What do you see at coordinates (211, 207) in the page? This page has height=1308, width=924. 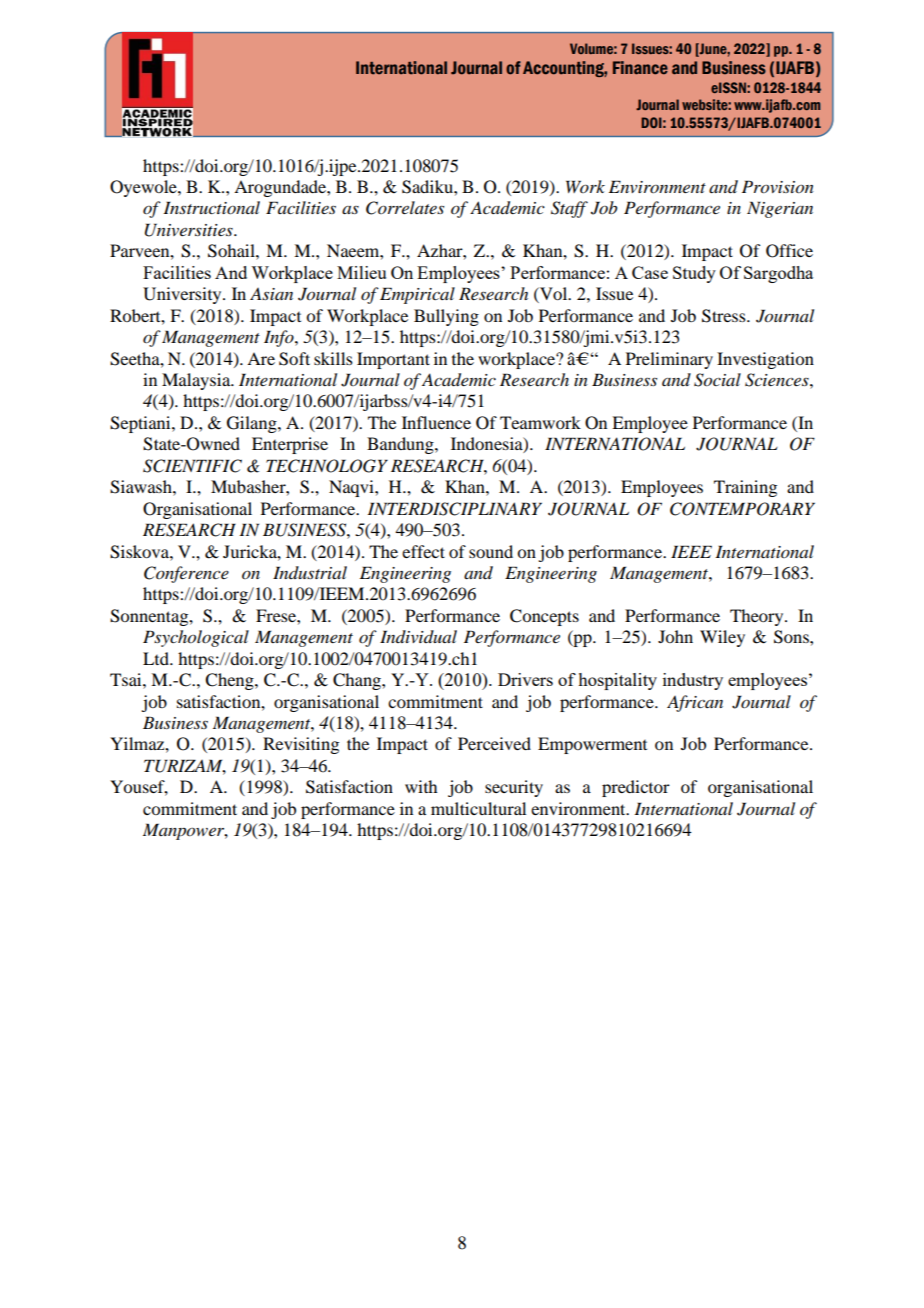 I see `Instructional` at bounding box center [211, 207].
